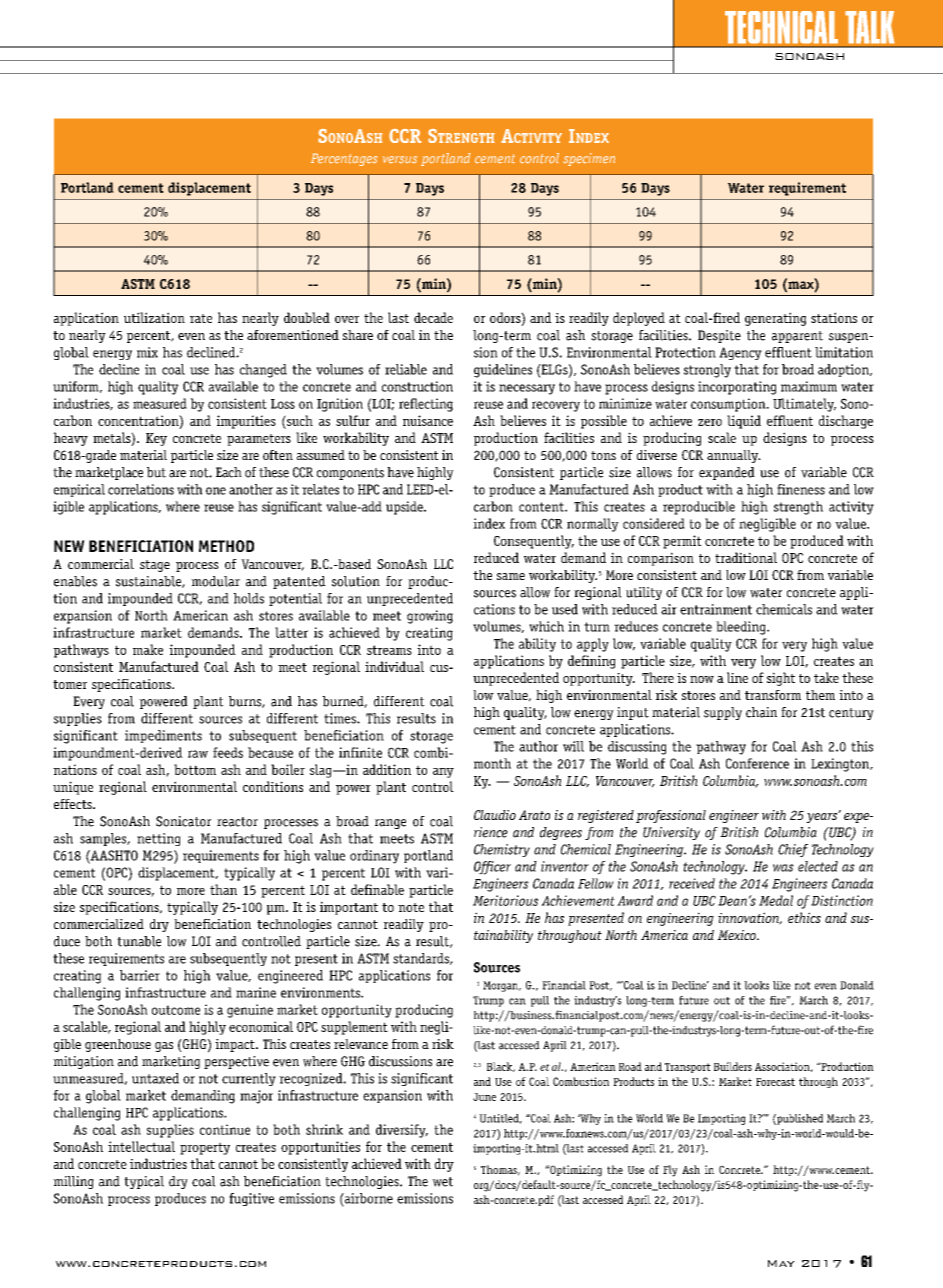 Image resolution: width=943 pixels, height=1288 pixels. I want to click on wet, so click(442, 1182).
